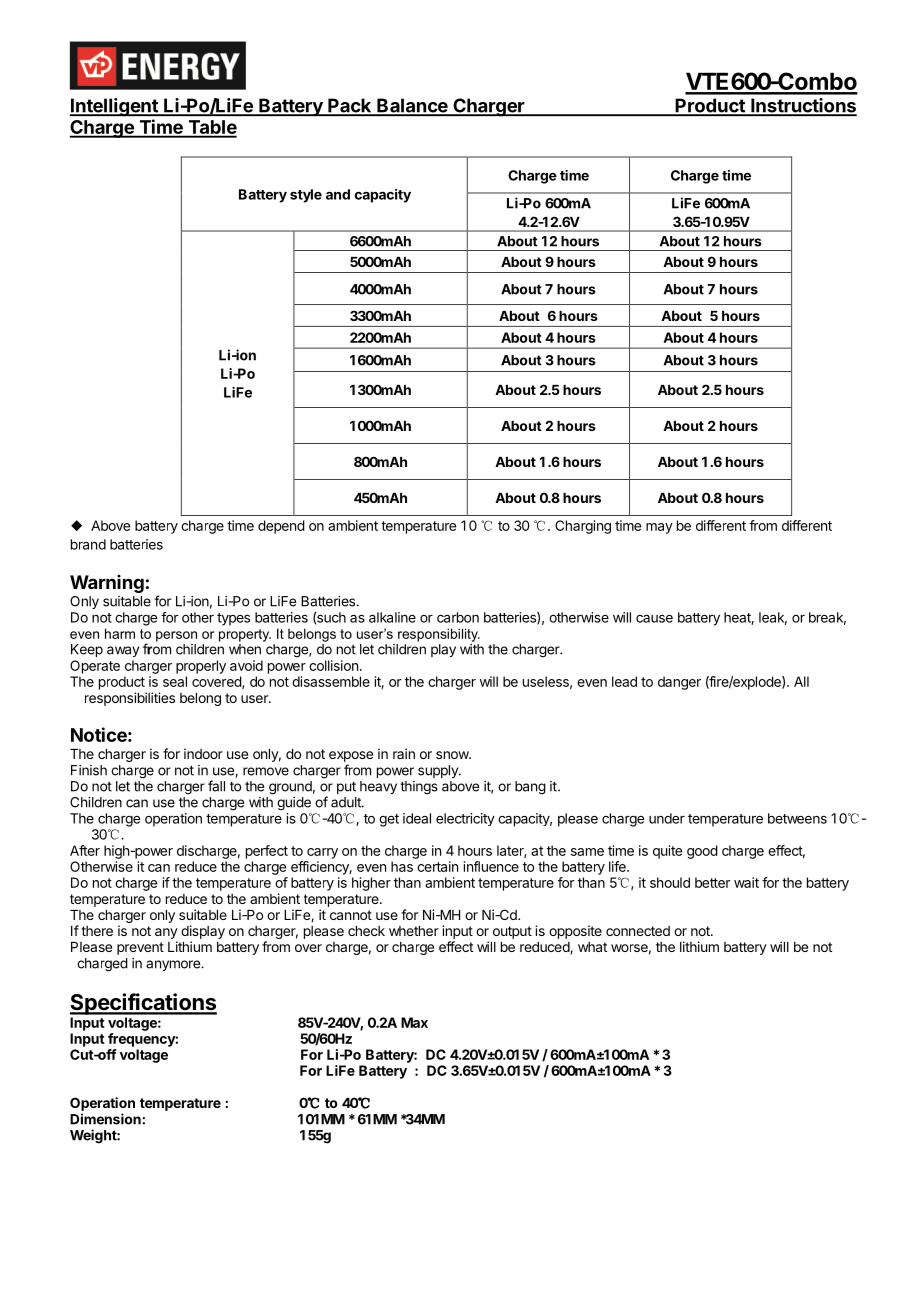 The width and height of the page is (924, 1308). Describe the element at coordinates (350, 106) in the page. I see `Pack` at that location.
